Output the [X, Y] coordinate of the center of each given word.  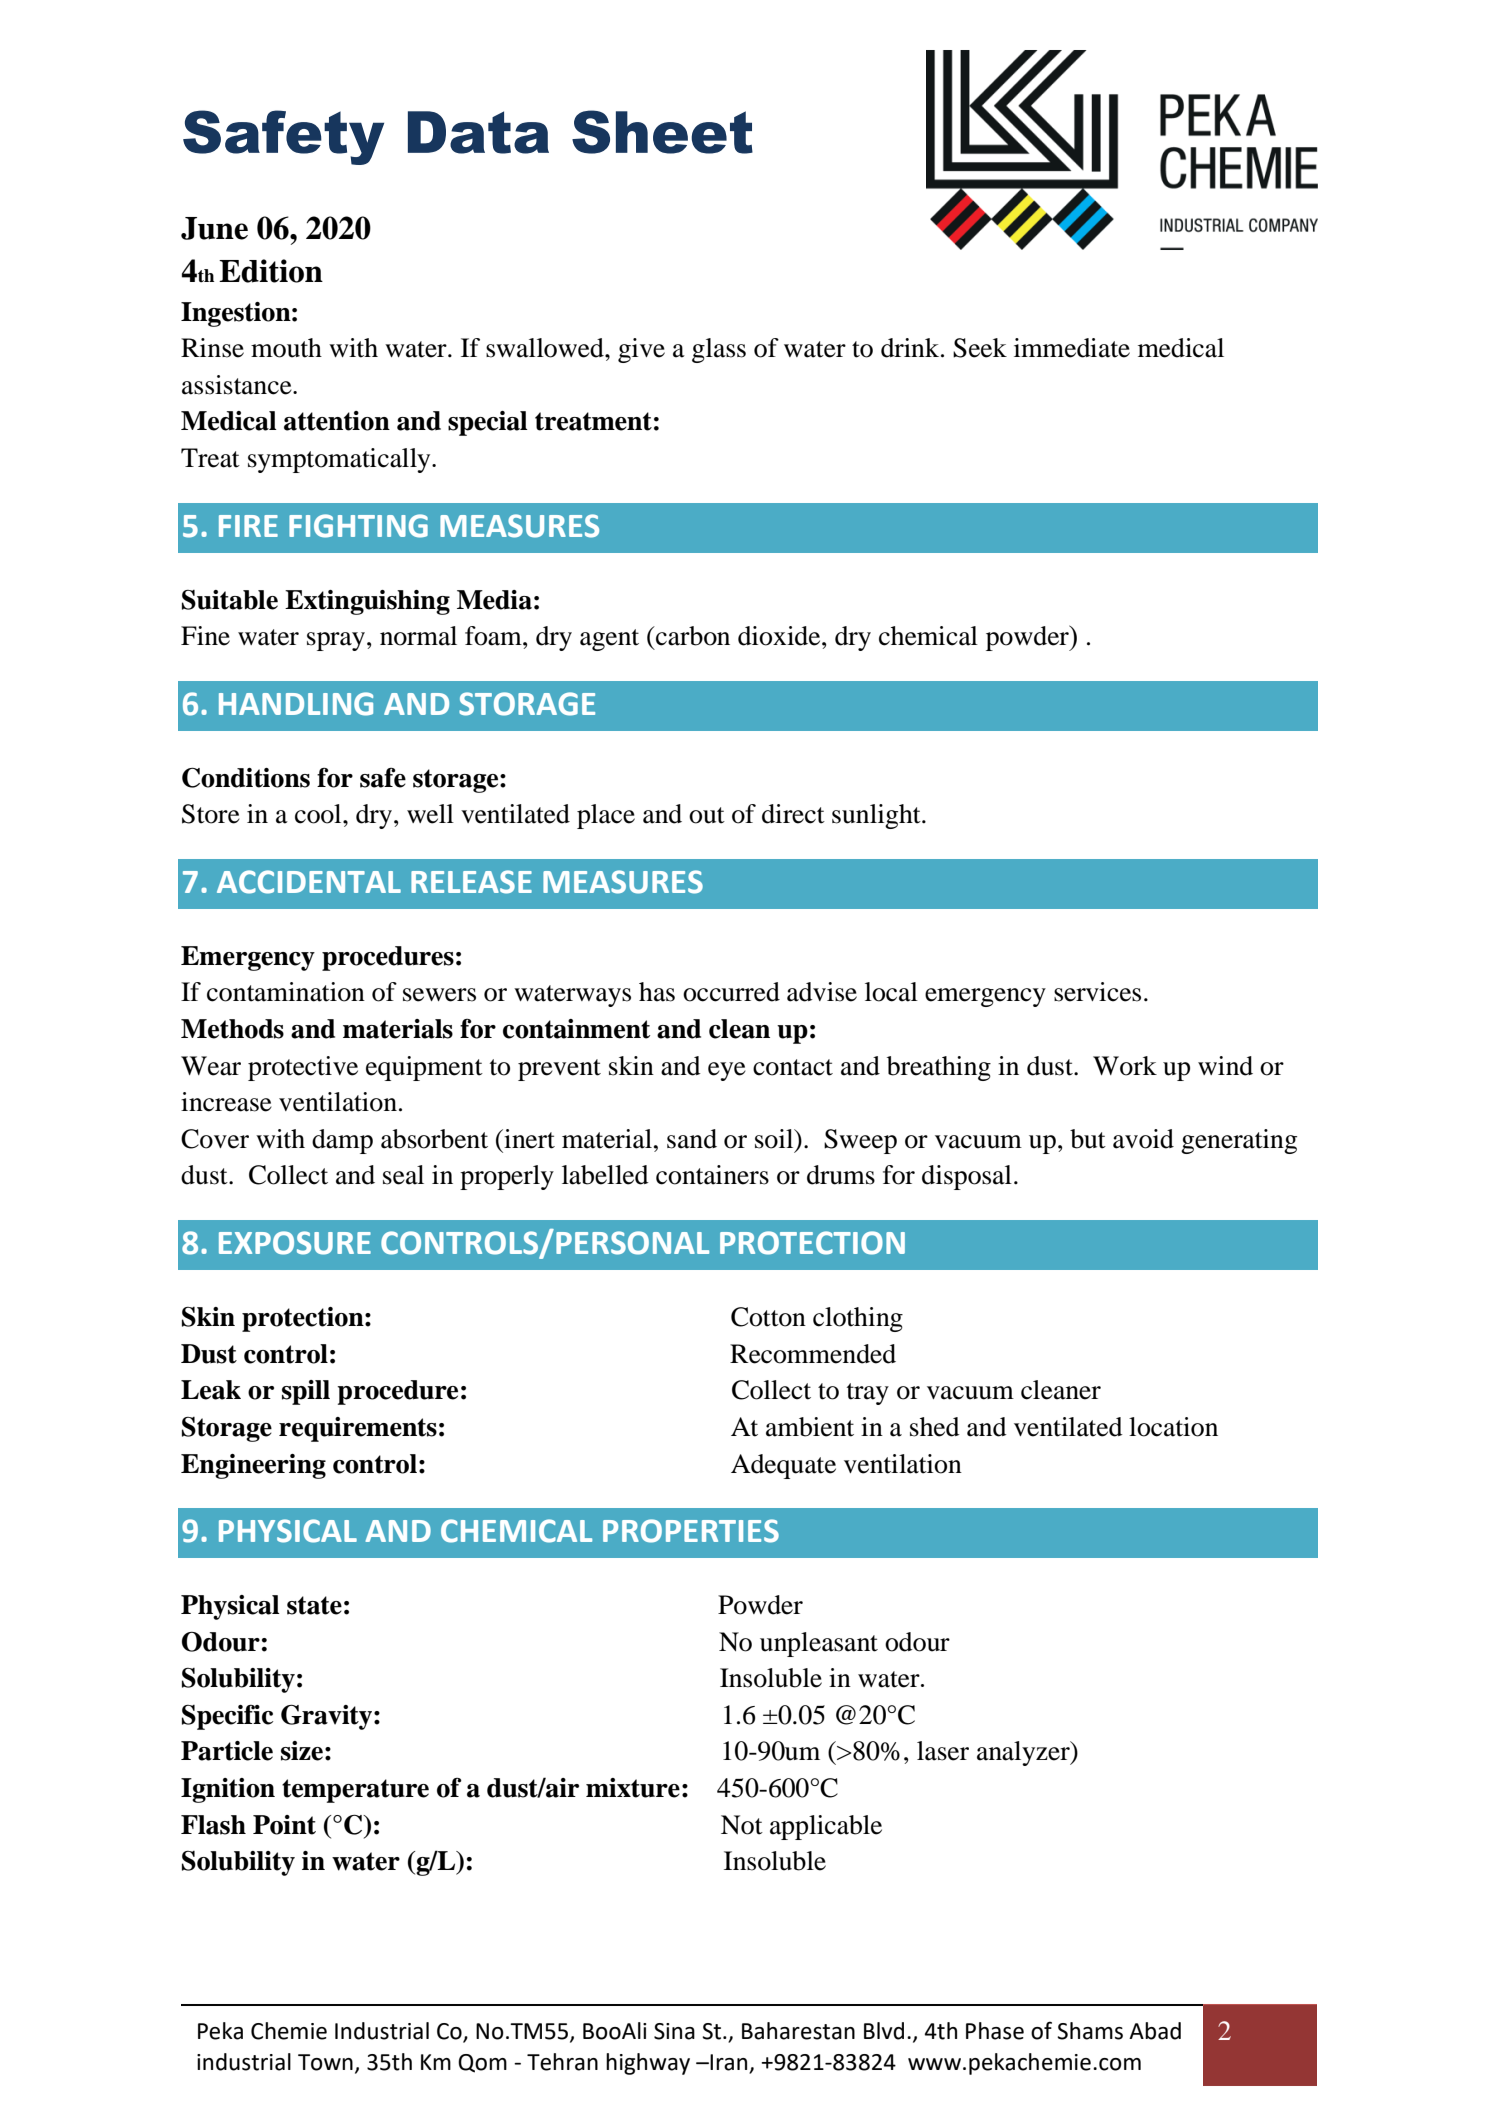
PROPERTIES [691, 1531]
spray [337, 641]
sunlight [877, 816]
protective [303, 1068]
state [314, 1605]
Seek [980, 348]
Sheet [662, 132]
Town [325, 2062]
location [1173, 1427]
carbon [692, 636]
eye [727, 1071]
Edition [271, 271]
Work [1125, 1066]
